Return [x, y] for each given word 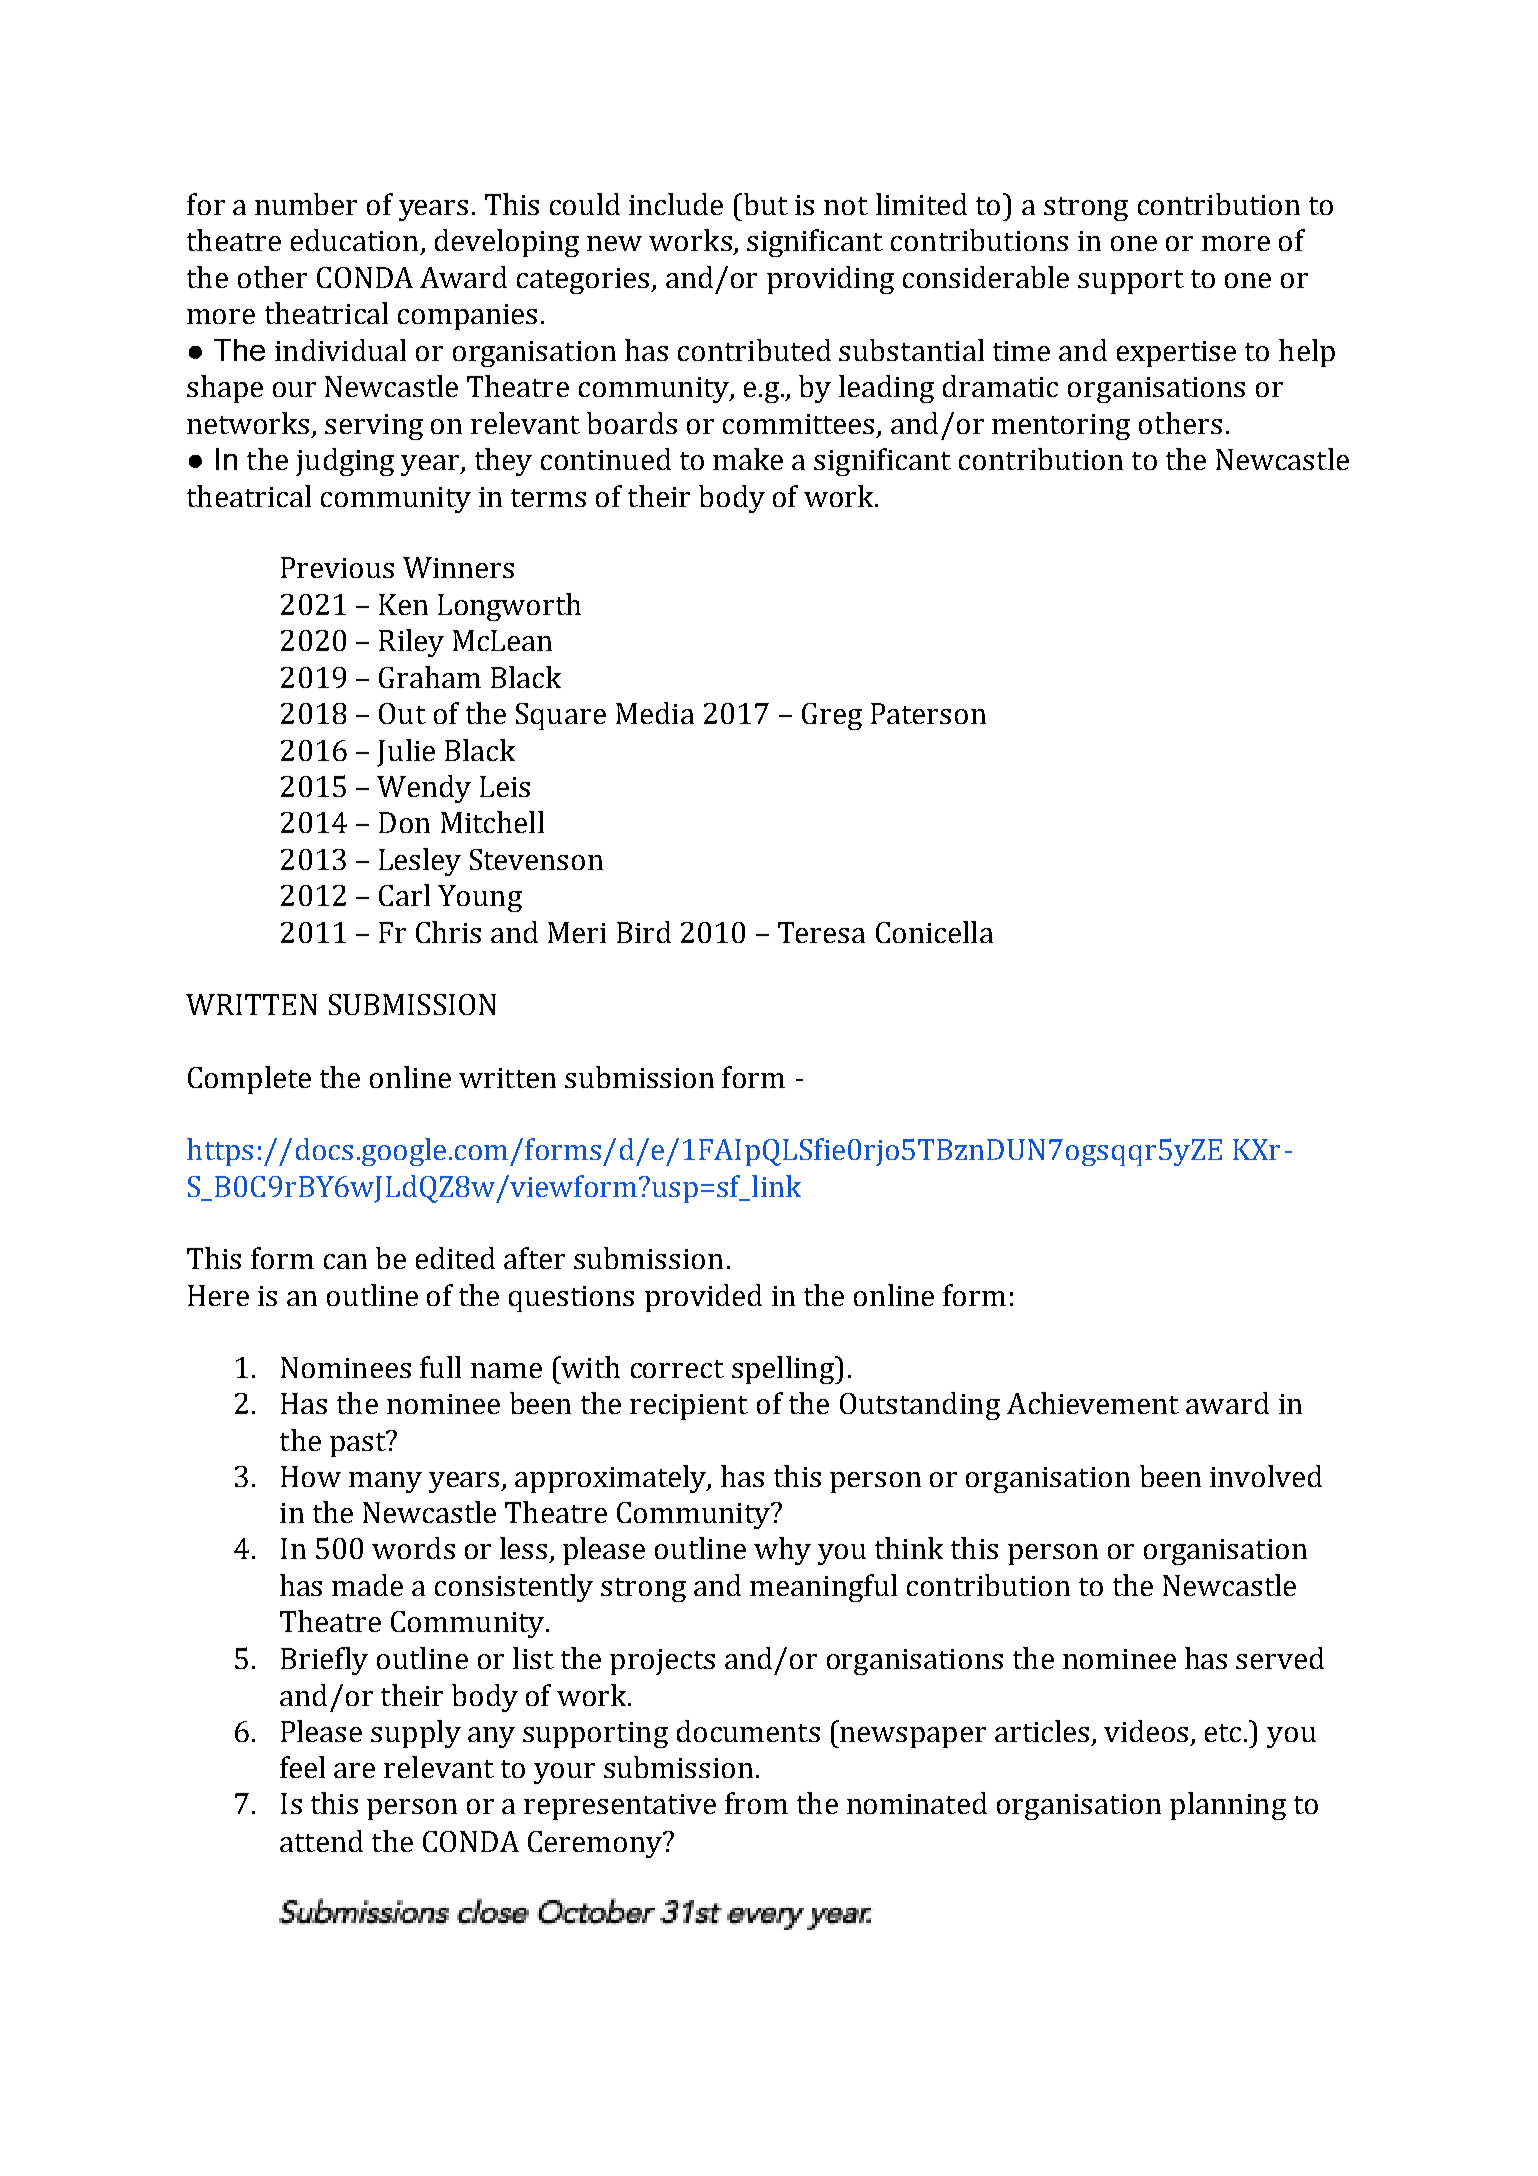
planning [1228, 1806]
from [756, 1803]
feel [302, 1767]
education [354, 240]
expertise [1176, 354]
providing [830, 280]
